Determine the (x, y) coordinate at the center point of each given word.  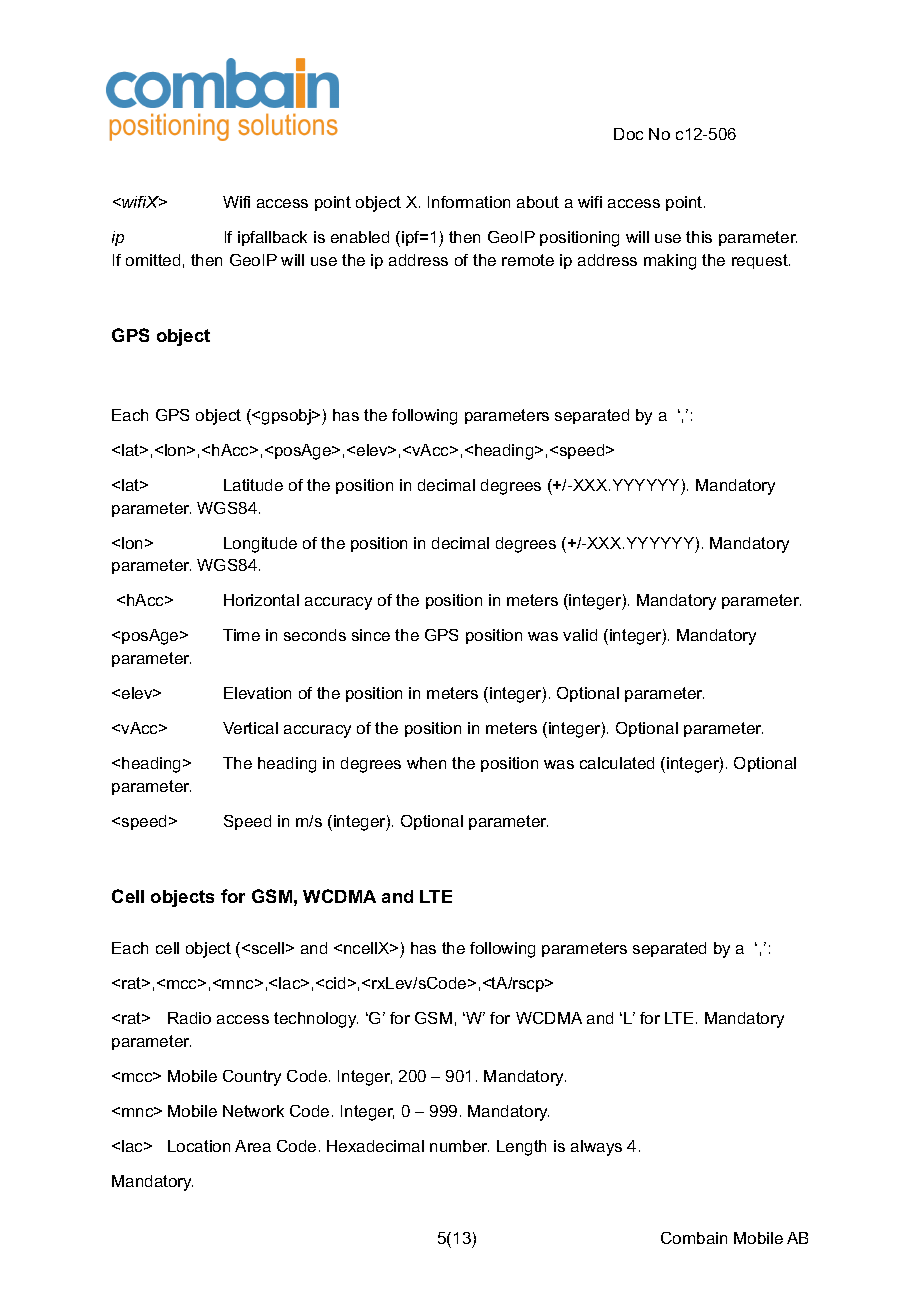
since (371, 635)
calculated (617, 763)
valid (580, 635)
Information (469, 202)
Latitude (253, 485)
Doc (628, 134)
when (426, 763)
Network (253, 1111)
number (459, 1146)
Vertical (250, 728)
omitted (153, 260)
